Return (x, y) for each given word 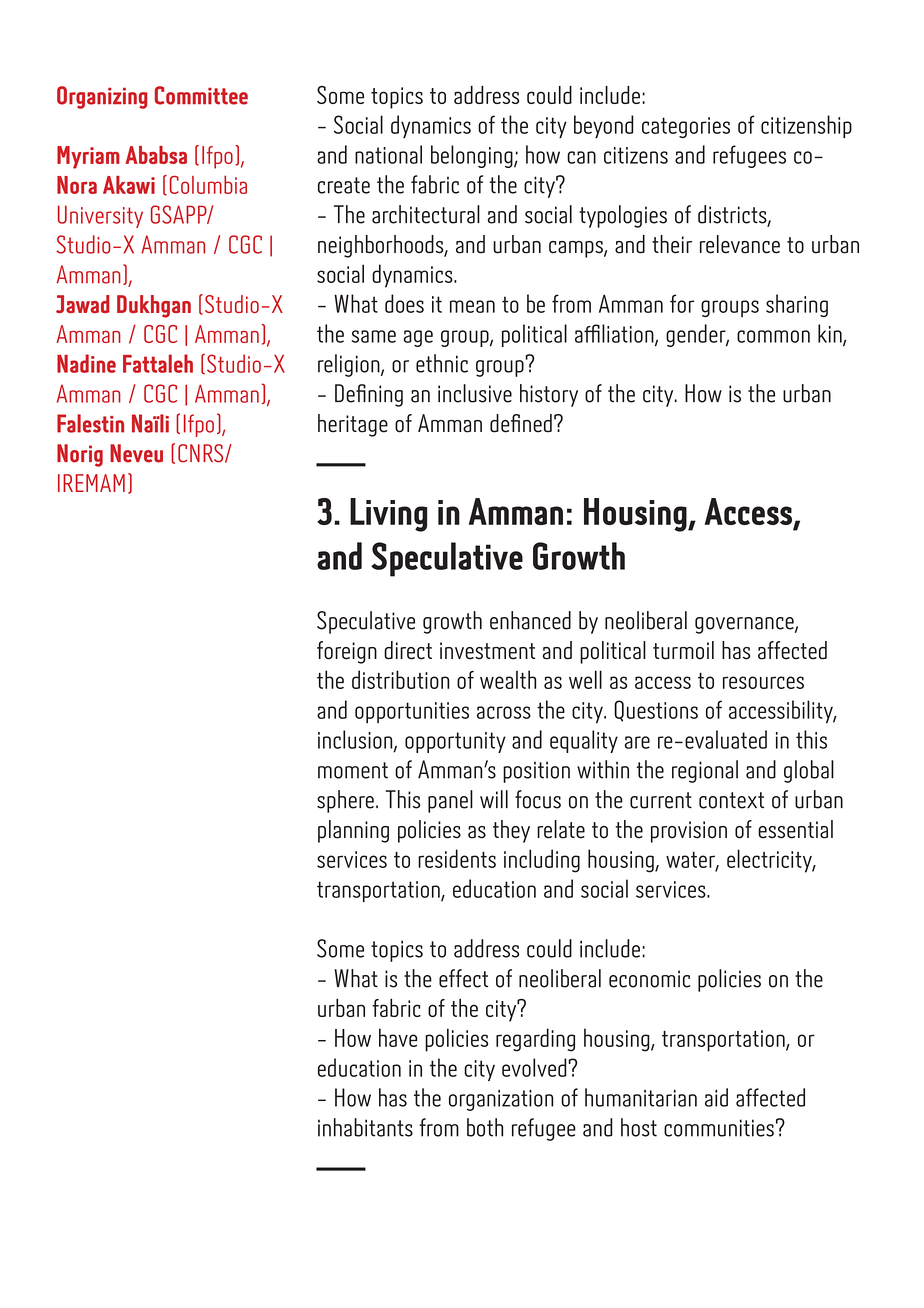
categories (686, 127)
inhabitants (365, 1127)
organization (501, 1100)
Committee (201, 95)
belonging (473, 156)
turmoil (683, 650)
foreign (347, 652)
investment (487, 651)
